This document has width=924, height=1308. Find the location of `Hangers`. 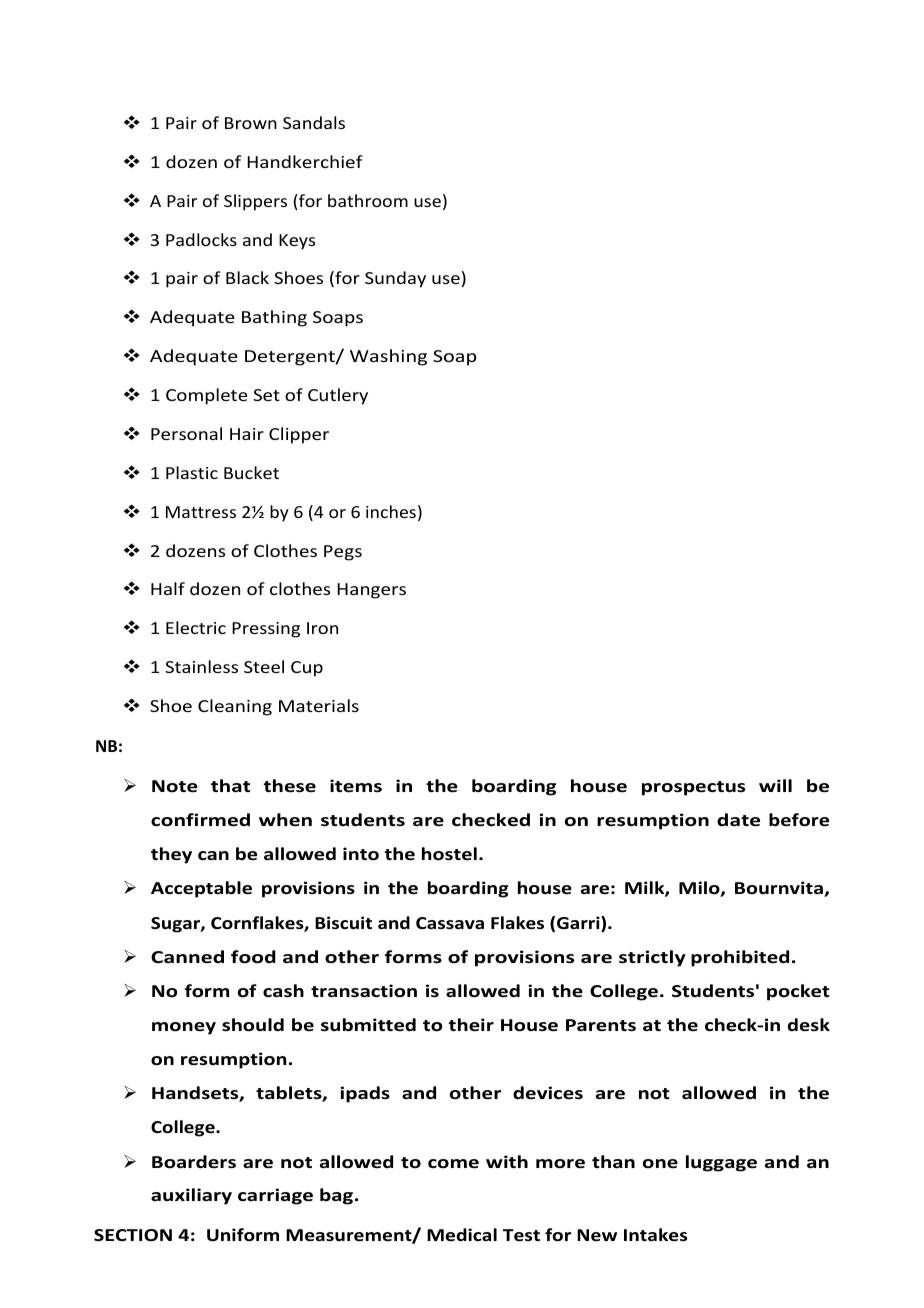

Hangers is located at coordinates (371, 591).
